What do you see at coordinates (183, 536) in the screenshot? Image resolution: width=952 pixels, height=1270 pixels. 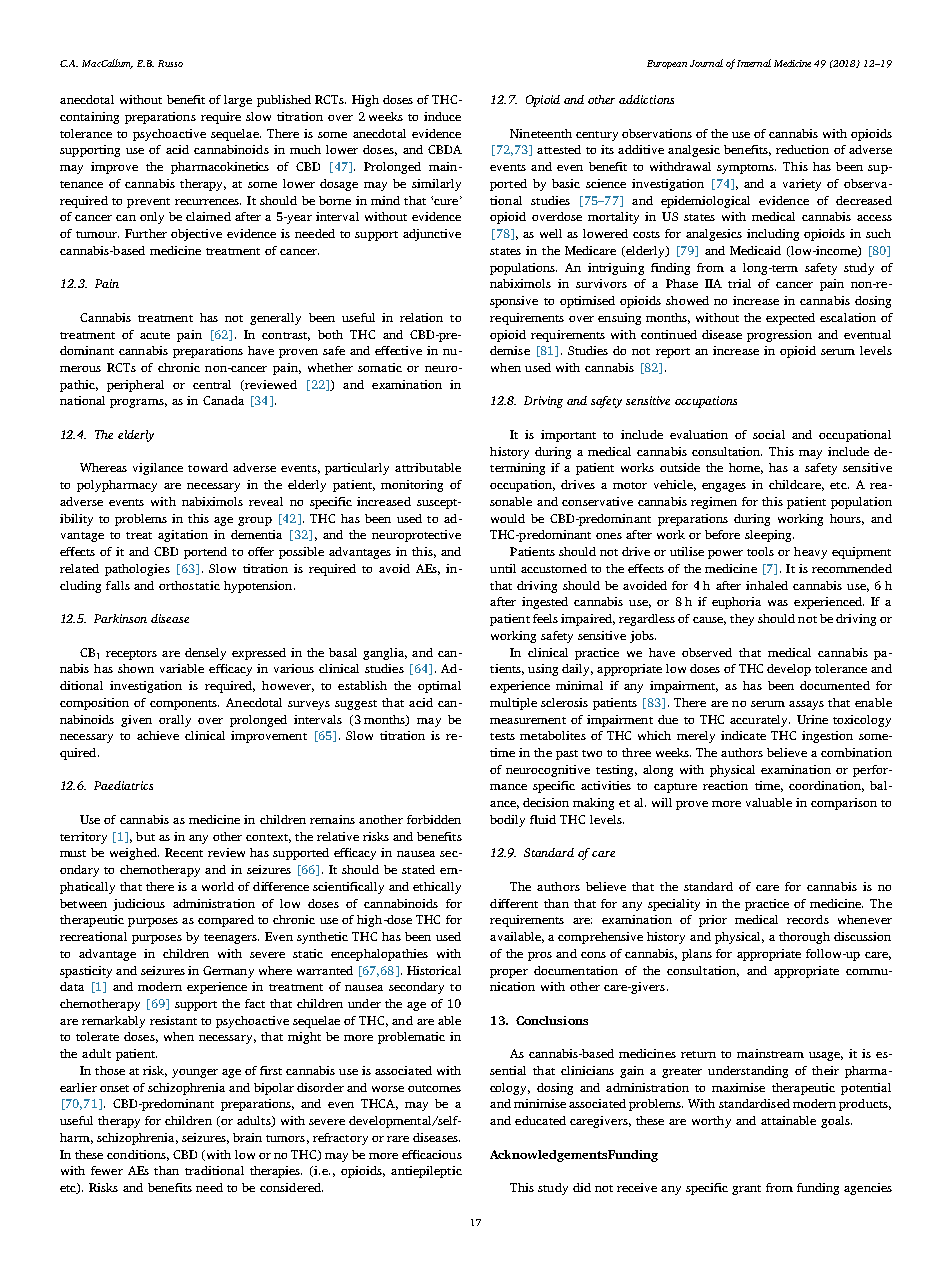 I see `agitation` at bounding box center [183, 536].
